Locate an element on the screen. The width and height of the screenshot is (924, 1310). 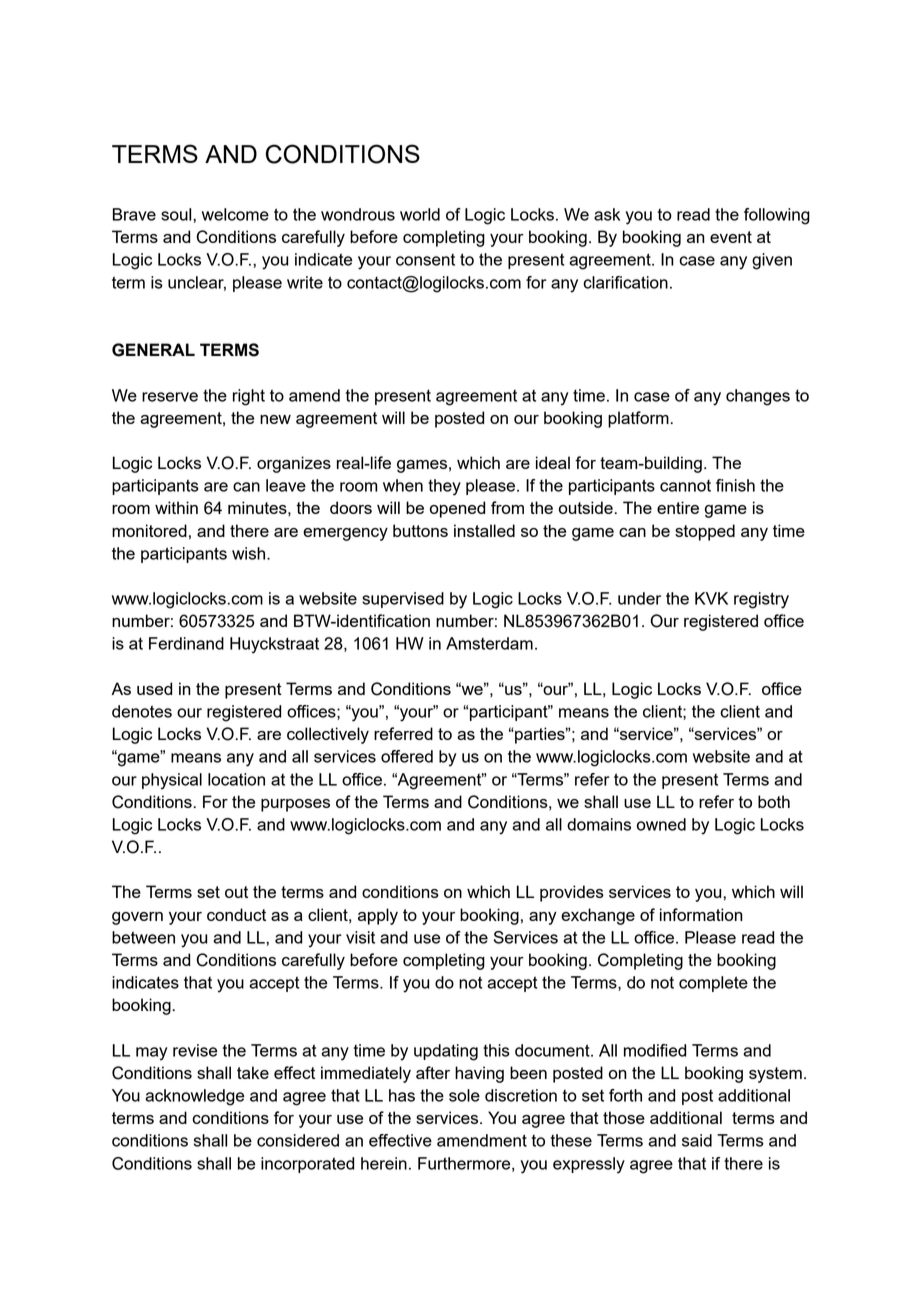
stopped is located at coordinates (705, 532).
